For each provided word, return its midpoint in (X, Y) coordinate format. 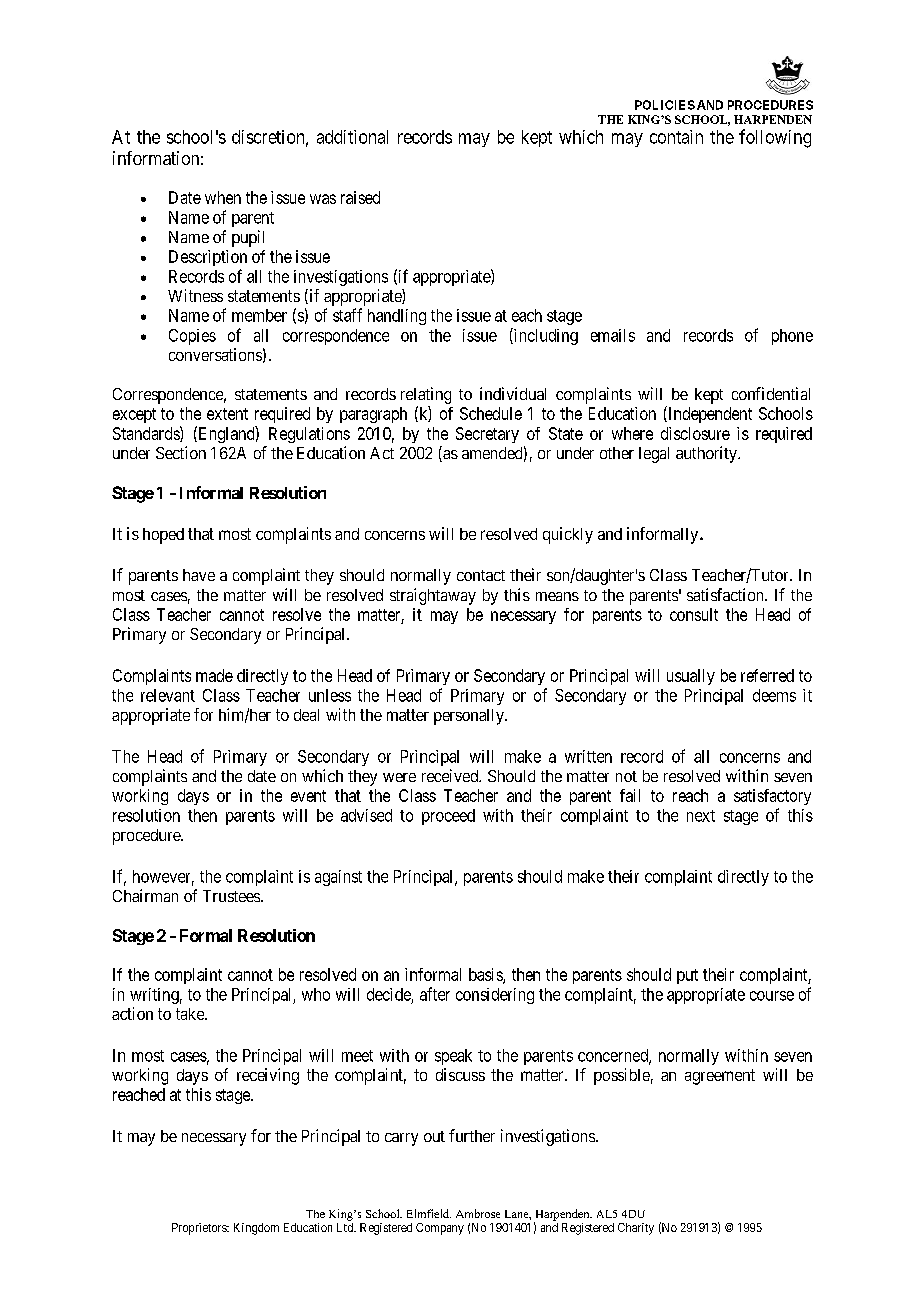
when (223, 197)
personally (470, 717)
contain (676, 137)
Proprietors (200, 1229)
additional (352, 137)
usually (691, 677)
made (214, 675)
